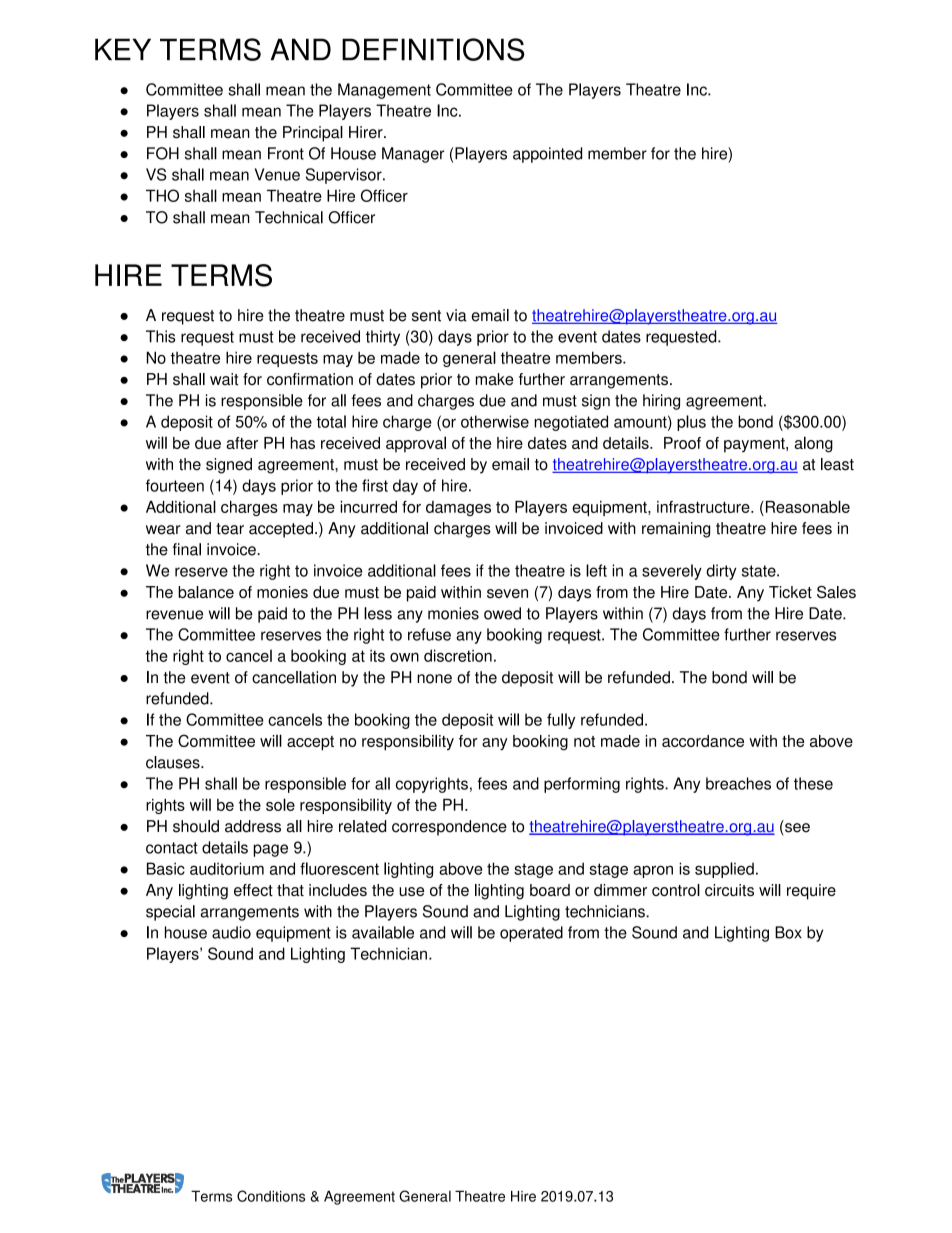 This image has height=1233, width=952. What do you see at coordinates (547, 155) in the image?
I see `appointed` at bounding box center [547, 155].
